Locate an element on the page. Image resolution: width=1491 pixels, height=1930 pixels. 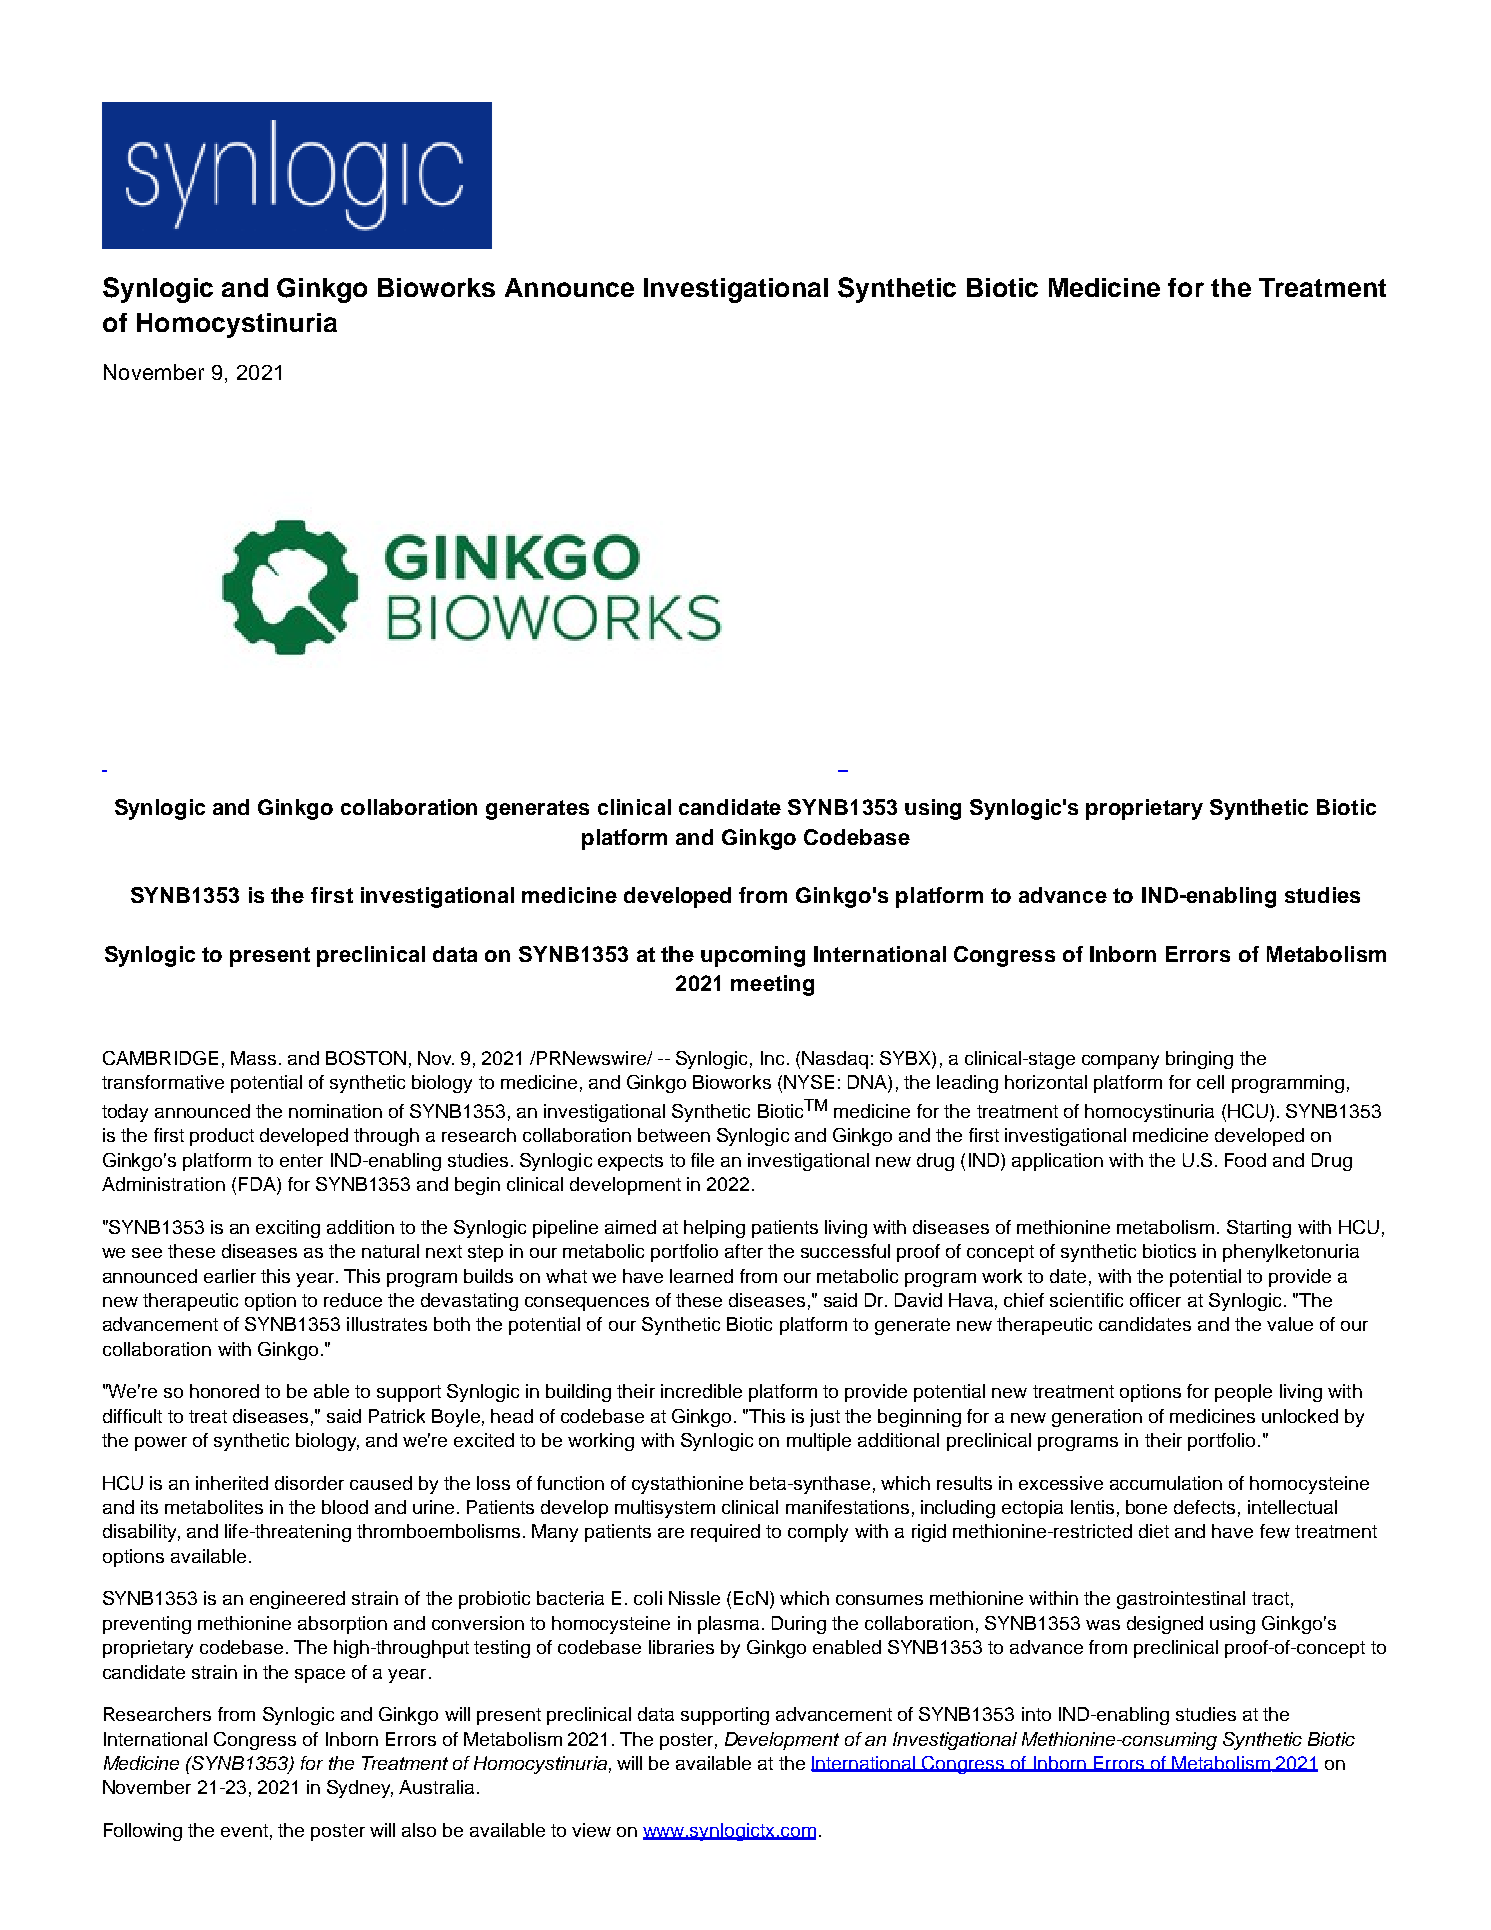
gastrointestinal is located at coordinates (1181, 1600).
